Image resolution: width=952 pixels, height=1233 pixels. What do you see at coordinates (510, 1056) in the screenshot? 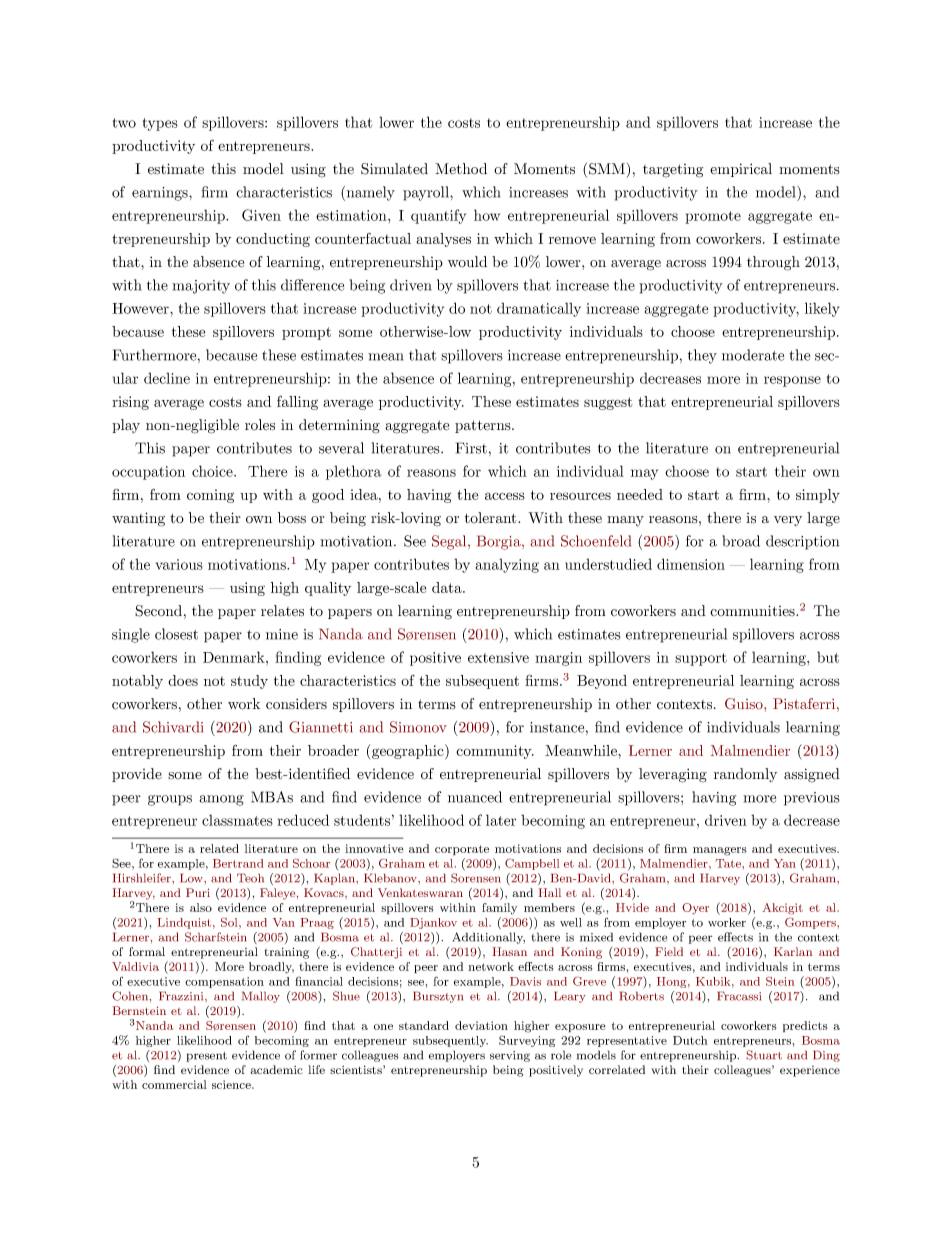
I see `serving` at bounding box center [510, 1056].
